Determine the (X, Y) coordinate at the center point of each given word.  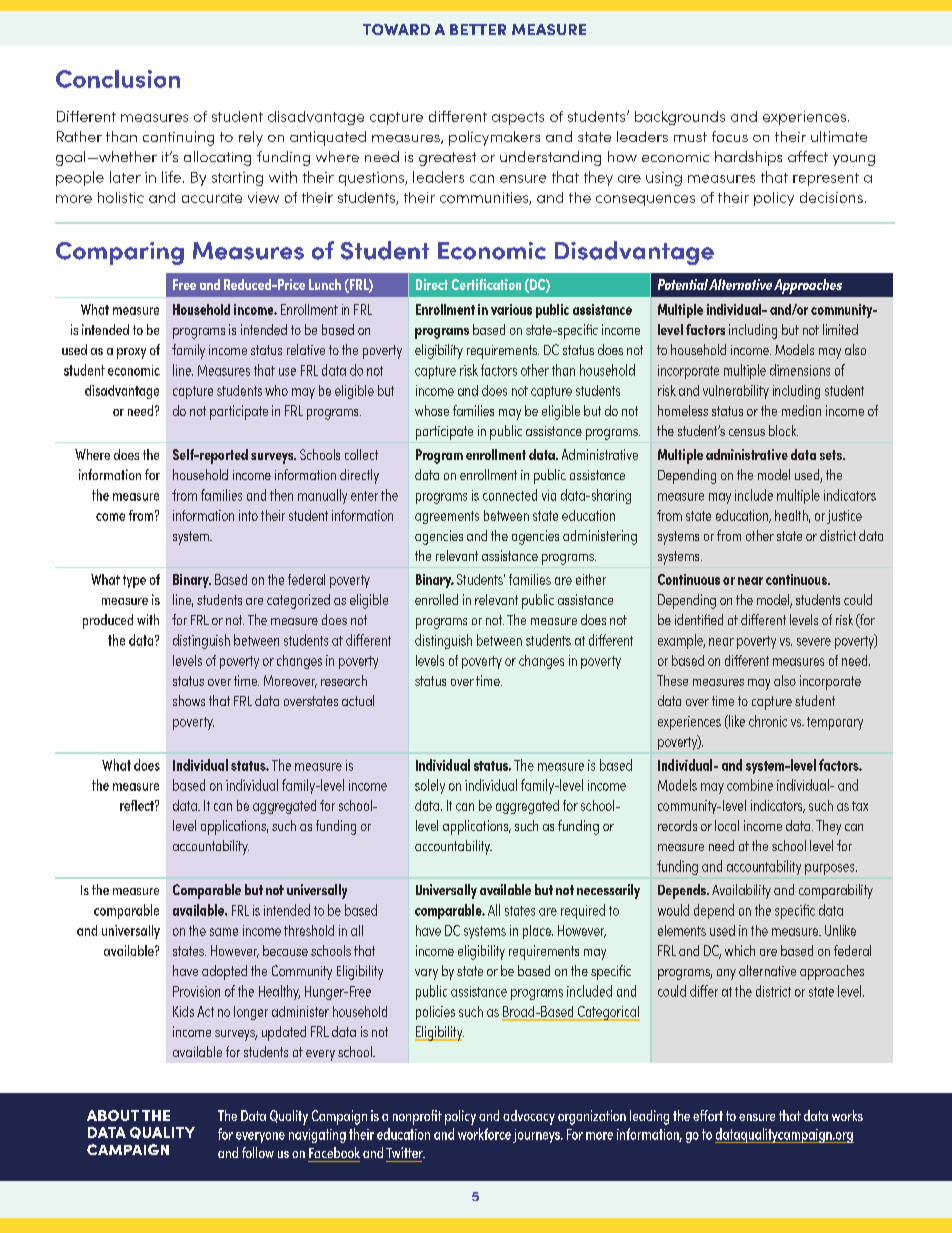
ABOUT (113, 1115)
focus (730, 136)
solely (430, 786)
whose (432, 410)
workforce (484, 1134)
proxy (131, 353)
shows (189, 700)
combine (750, 785)
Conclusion (118, 79)
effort (708, 1115)
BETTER (478, 29)
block (783, 430)
